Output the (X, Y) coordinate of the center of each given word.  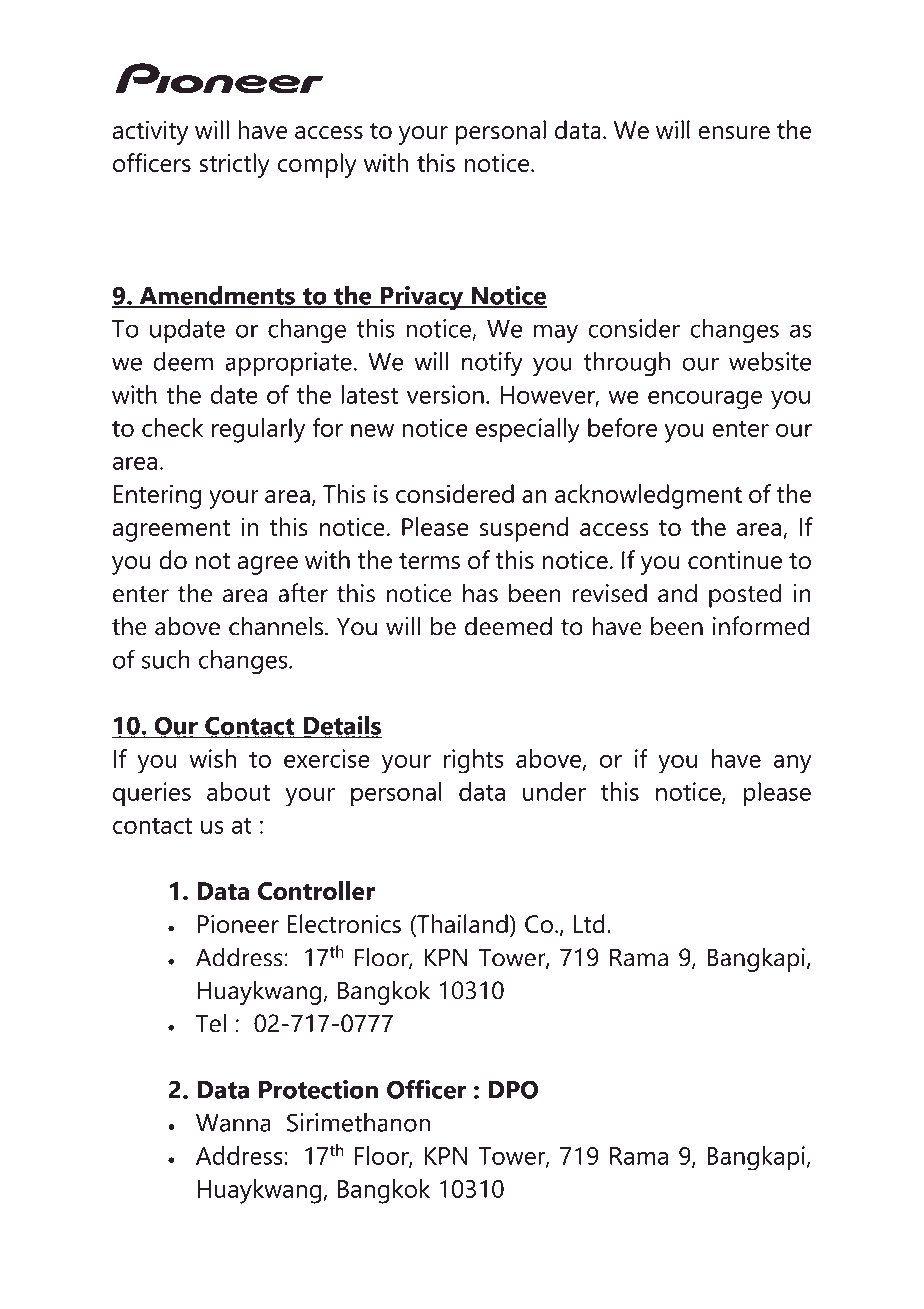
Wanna (233, 1123)
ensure (734, 132)
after (303, 593)
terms (429, 561)
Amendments (217, 296)
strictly (234, 165)
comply (317, 165)
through (627, 364)
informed (761, 626)
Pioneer (238, 923)
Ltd (589, 923)
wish (212, 758)
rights (474, 761)
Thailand (461, 925)
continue (735, 559)
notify (492, 363)
